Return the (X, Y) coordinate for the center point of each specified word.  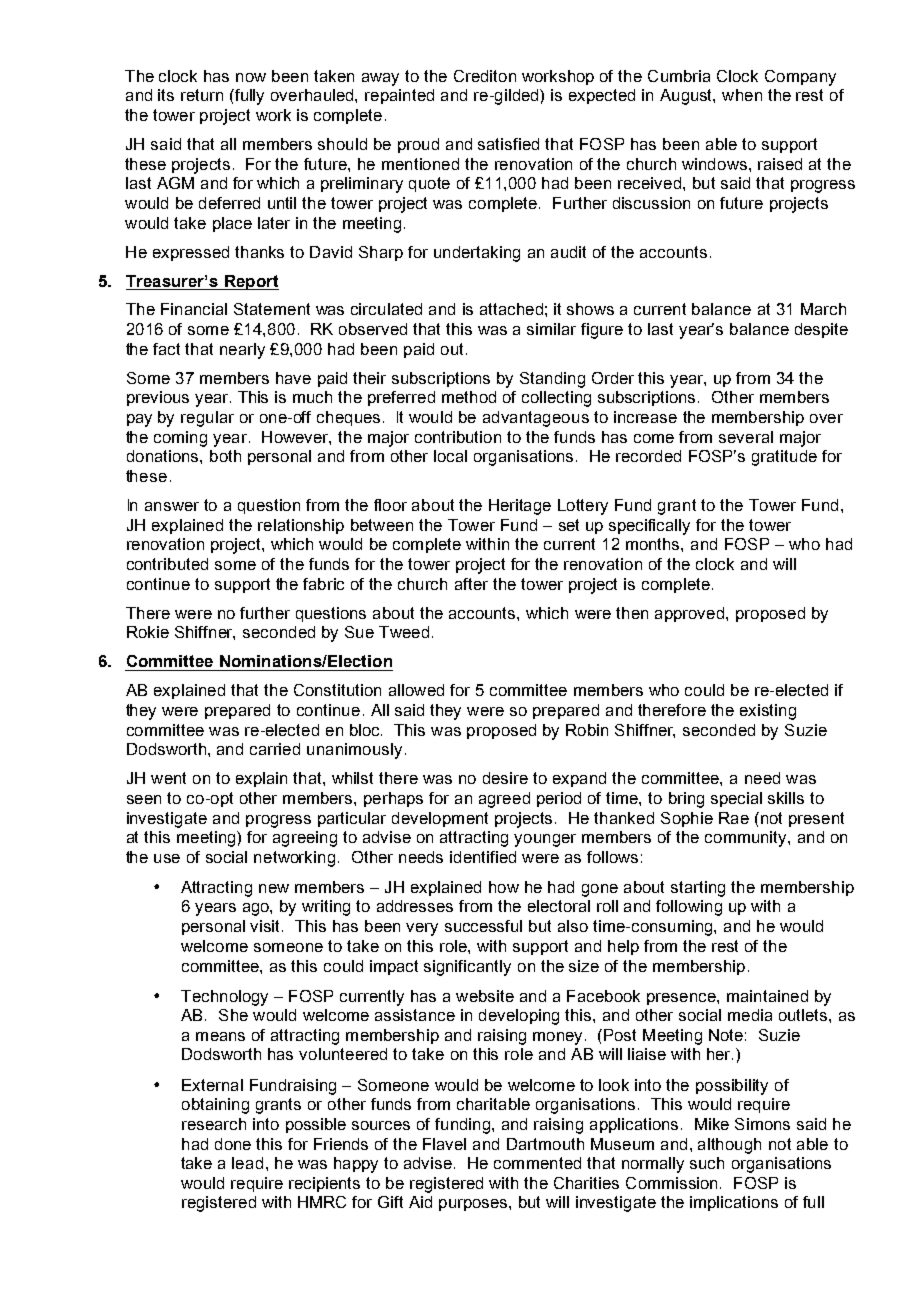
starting (698, 889)
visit (266, 926)
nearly (242, 351)
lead (247, 1163)
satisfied (508, 144)
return (202, 95)
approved (691, 614)
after (471, 584)
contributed (167, 564)
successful (483, 926)
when (742, 95)
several (746, 437)
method (469, 397)
